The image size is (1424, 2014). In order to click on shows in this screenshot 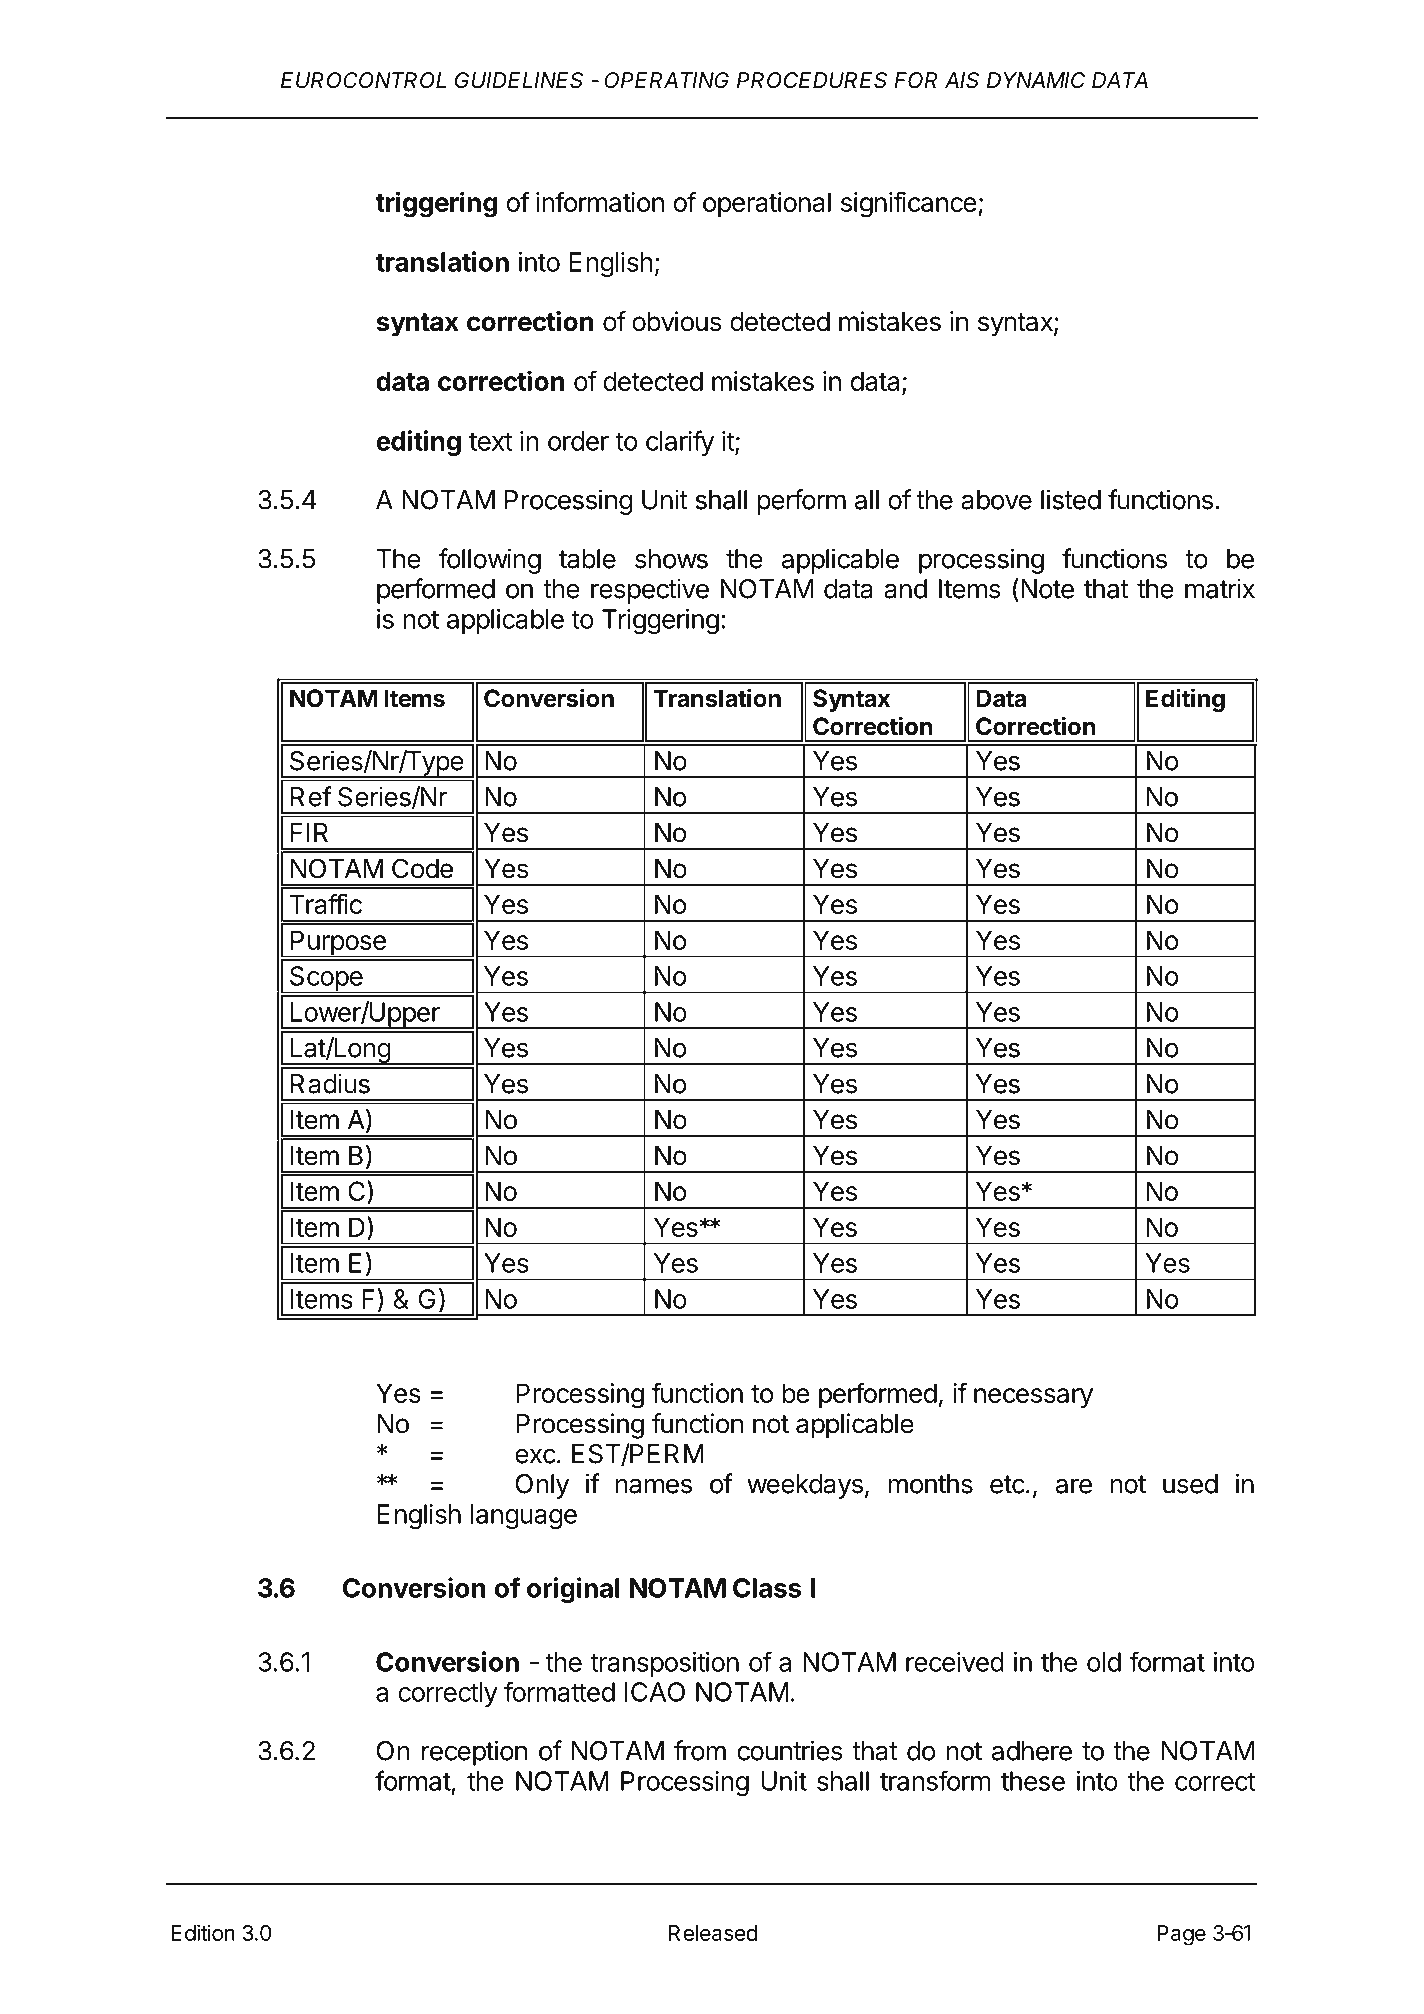, I will do `click(671, 559)`.
